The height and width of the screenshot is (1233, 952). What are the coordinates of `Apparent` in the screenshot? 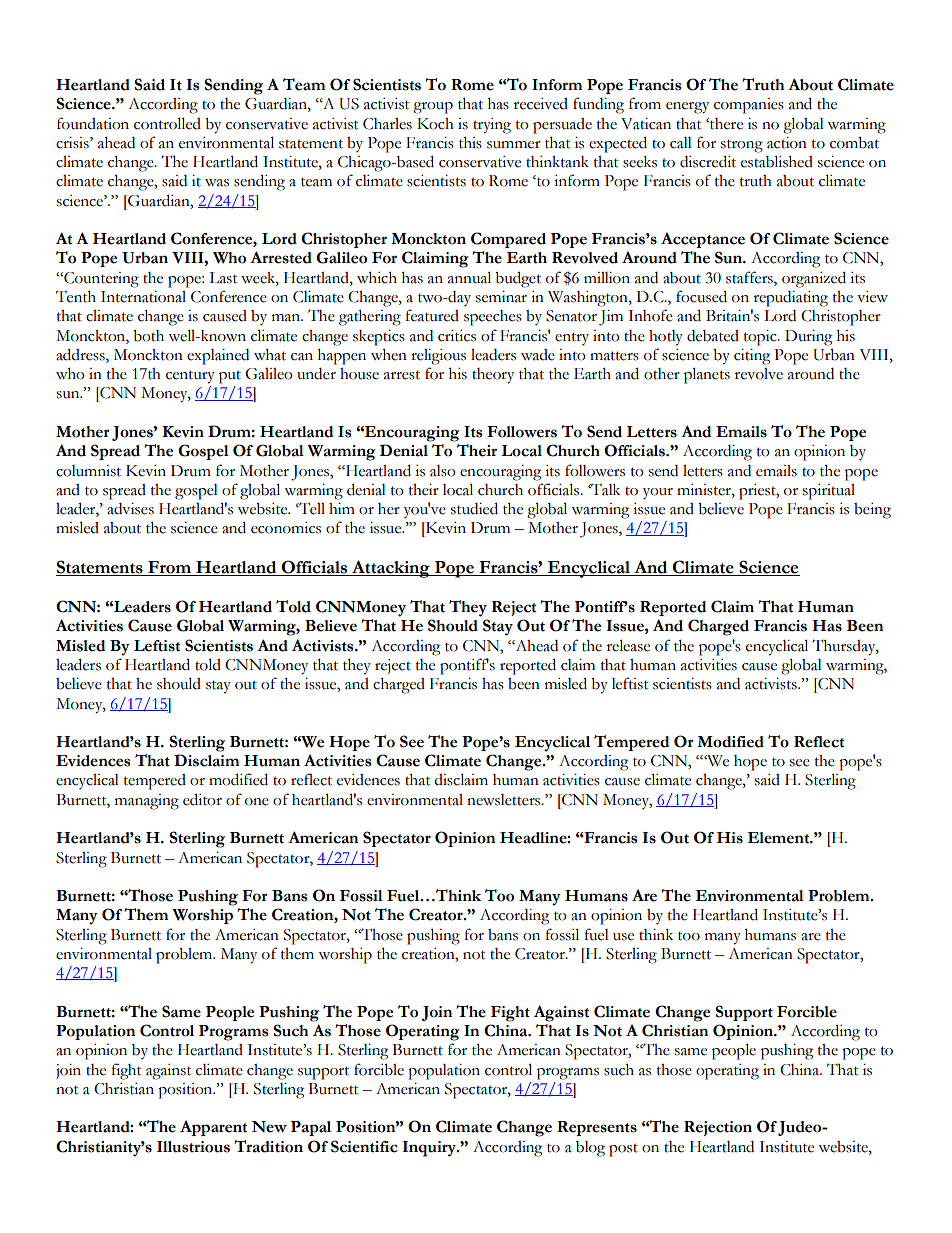 It's located at (213, 1128).
